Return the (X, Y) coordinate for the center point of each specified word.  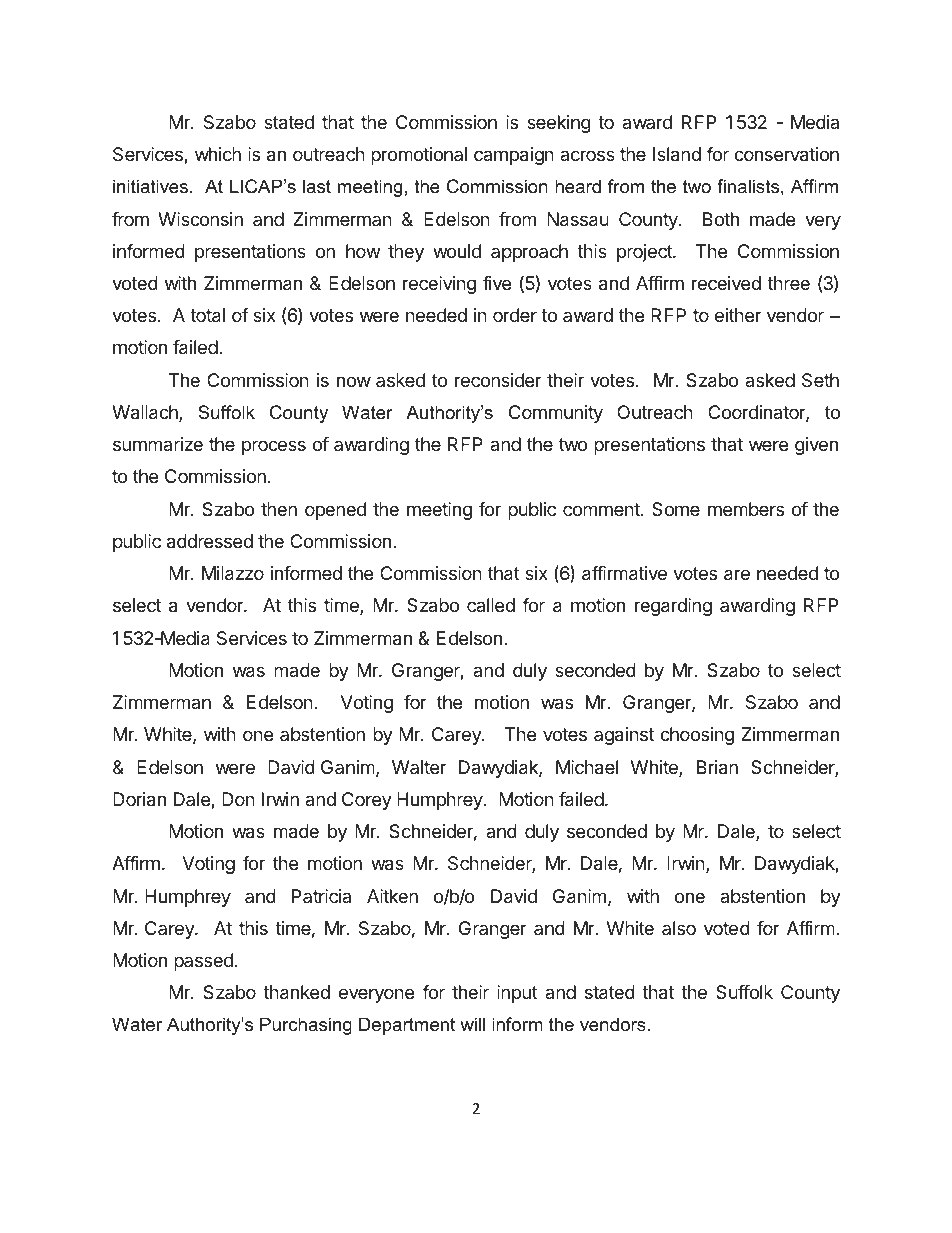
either (738, 315)
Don (238, 799)
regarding (673, 607)
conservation (786, 154)
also (679, 928)
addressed (210, 541)
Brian (717, 767)
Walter (419, 767)
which (218, 154)
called (491, 605)
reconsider (498, 380)
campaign (514, 156)
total (207, 315)
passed (203, 962)
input (517, 994)
